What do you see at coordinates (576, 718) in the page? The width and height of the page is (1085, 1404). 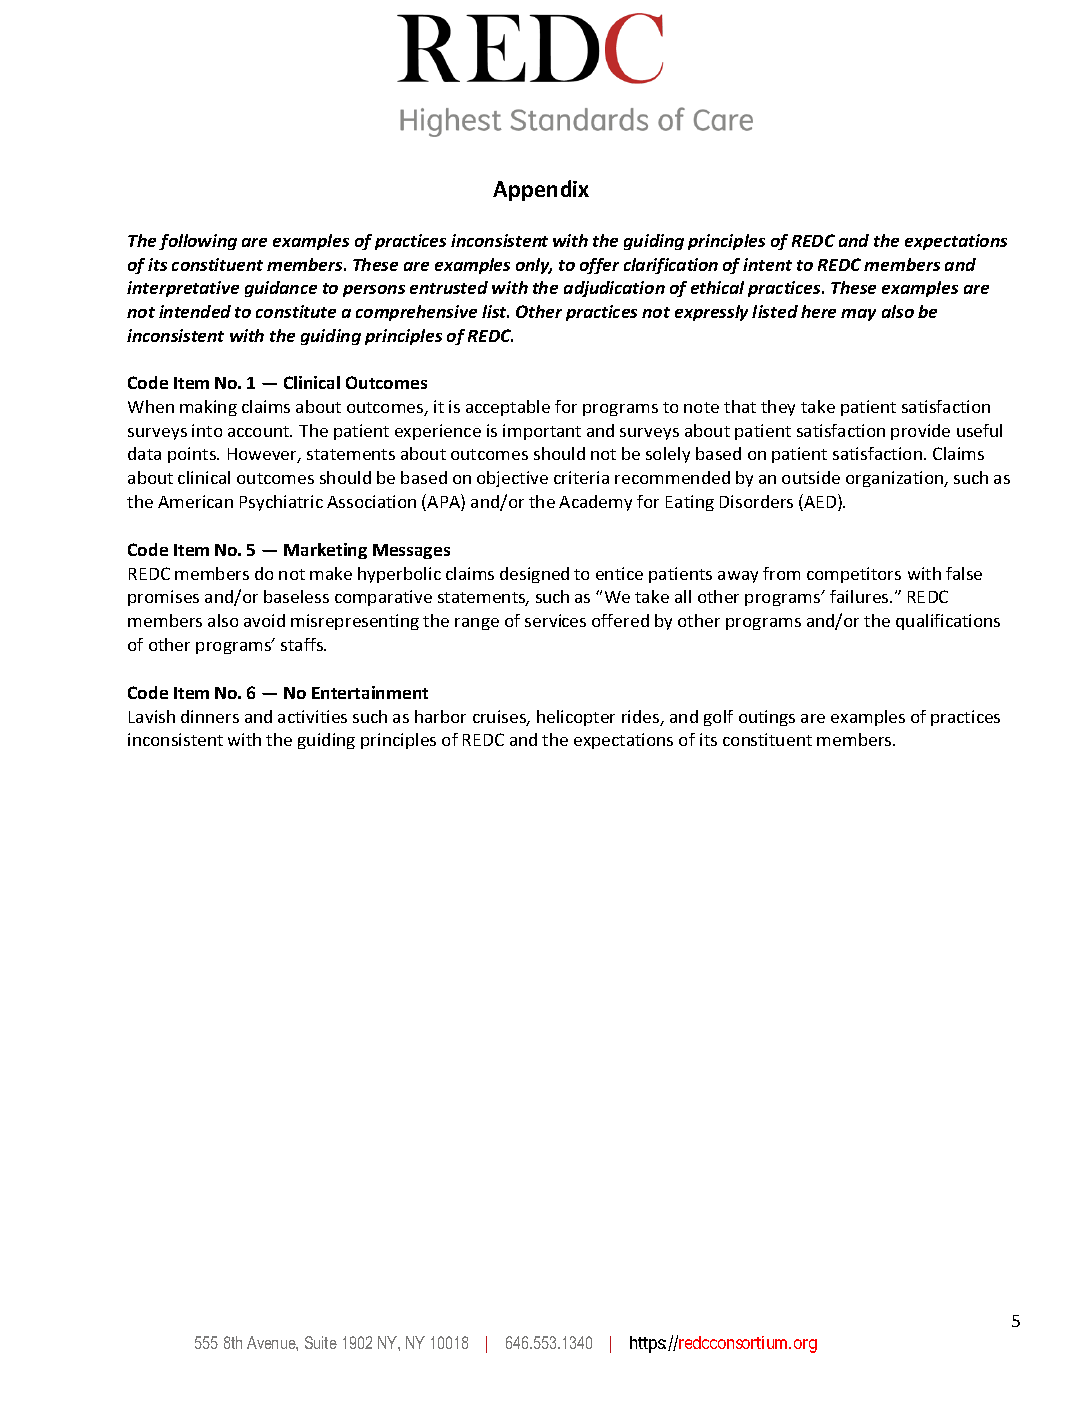 I see `helicopter` at bounding box center [576, 718].
